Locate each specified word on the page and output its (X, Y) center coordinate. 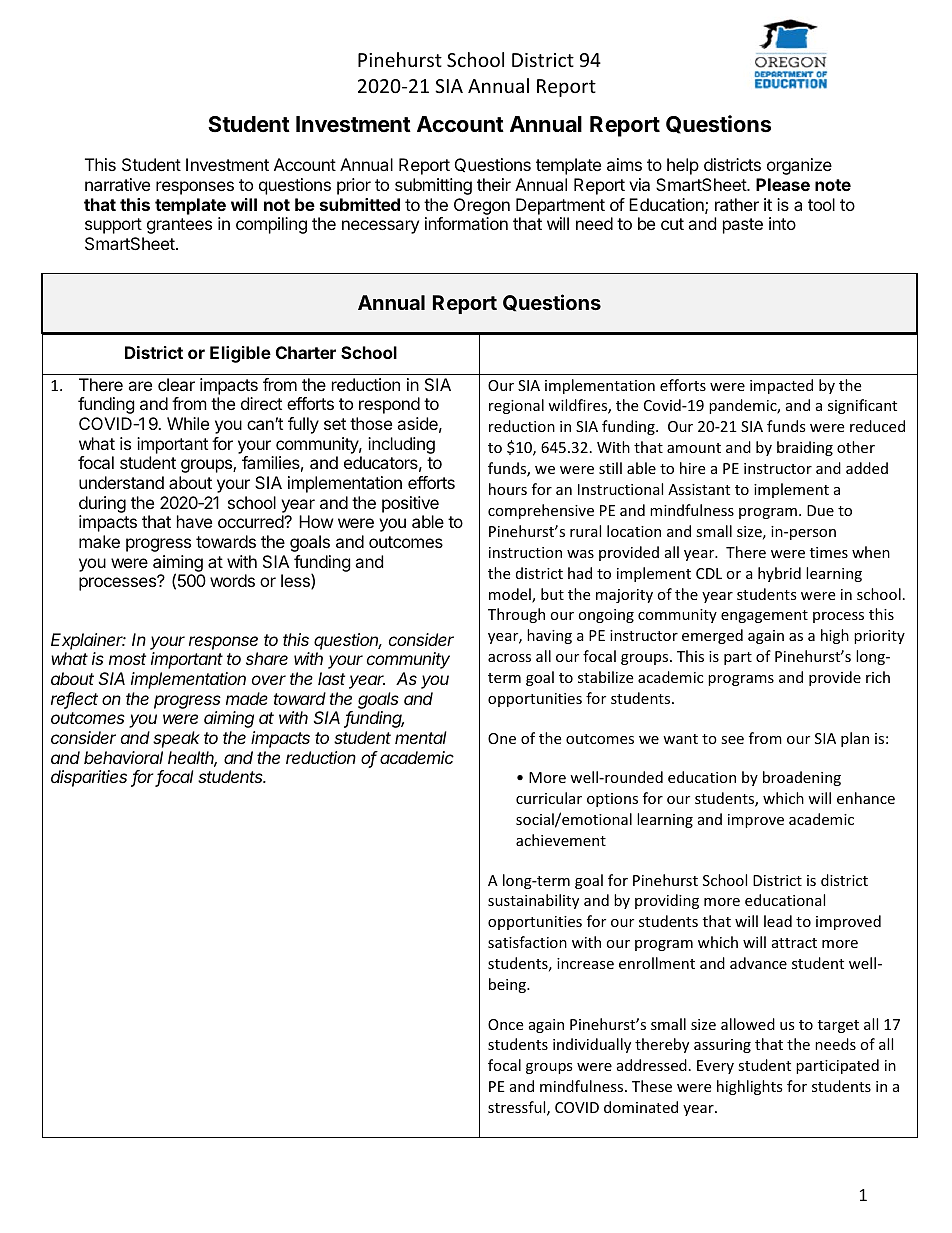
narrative (117, 184)
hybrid (779, 574)
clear (176, 384)
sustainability (533, 901)
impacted (781, 386)
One (502, 738)
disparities (89, 778)
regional (516, 406)
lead (778, 921)
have (194, 521)
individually (592, 1045)
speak (176, 739)
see (732, 740)
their (494, 184)
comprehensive (541, 511)
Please (783, 184)
